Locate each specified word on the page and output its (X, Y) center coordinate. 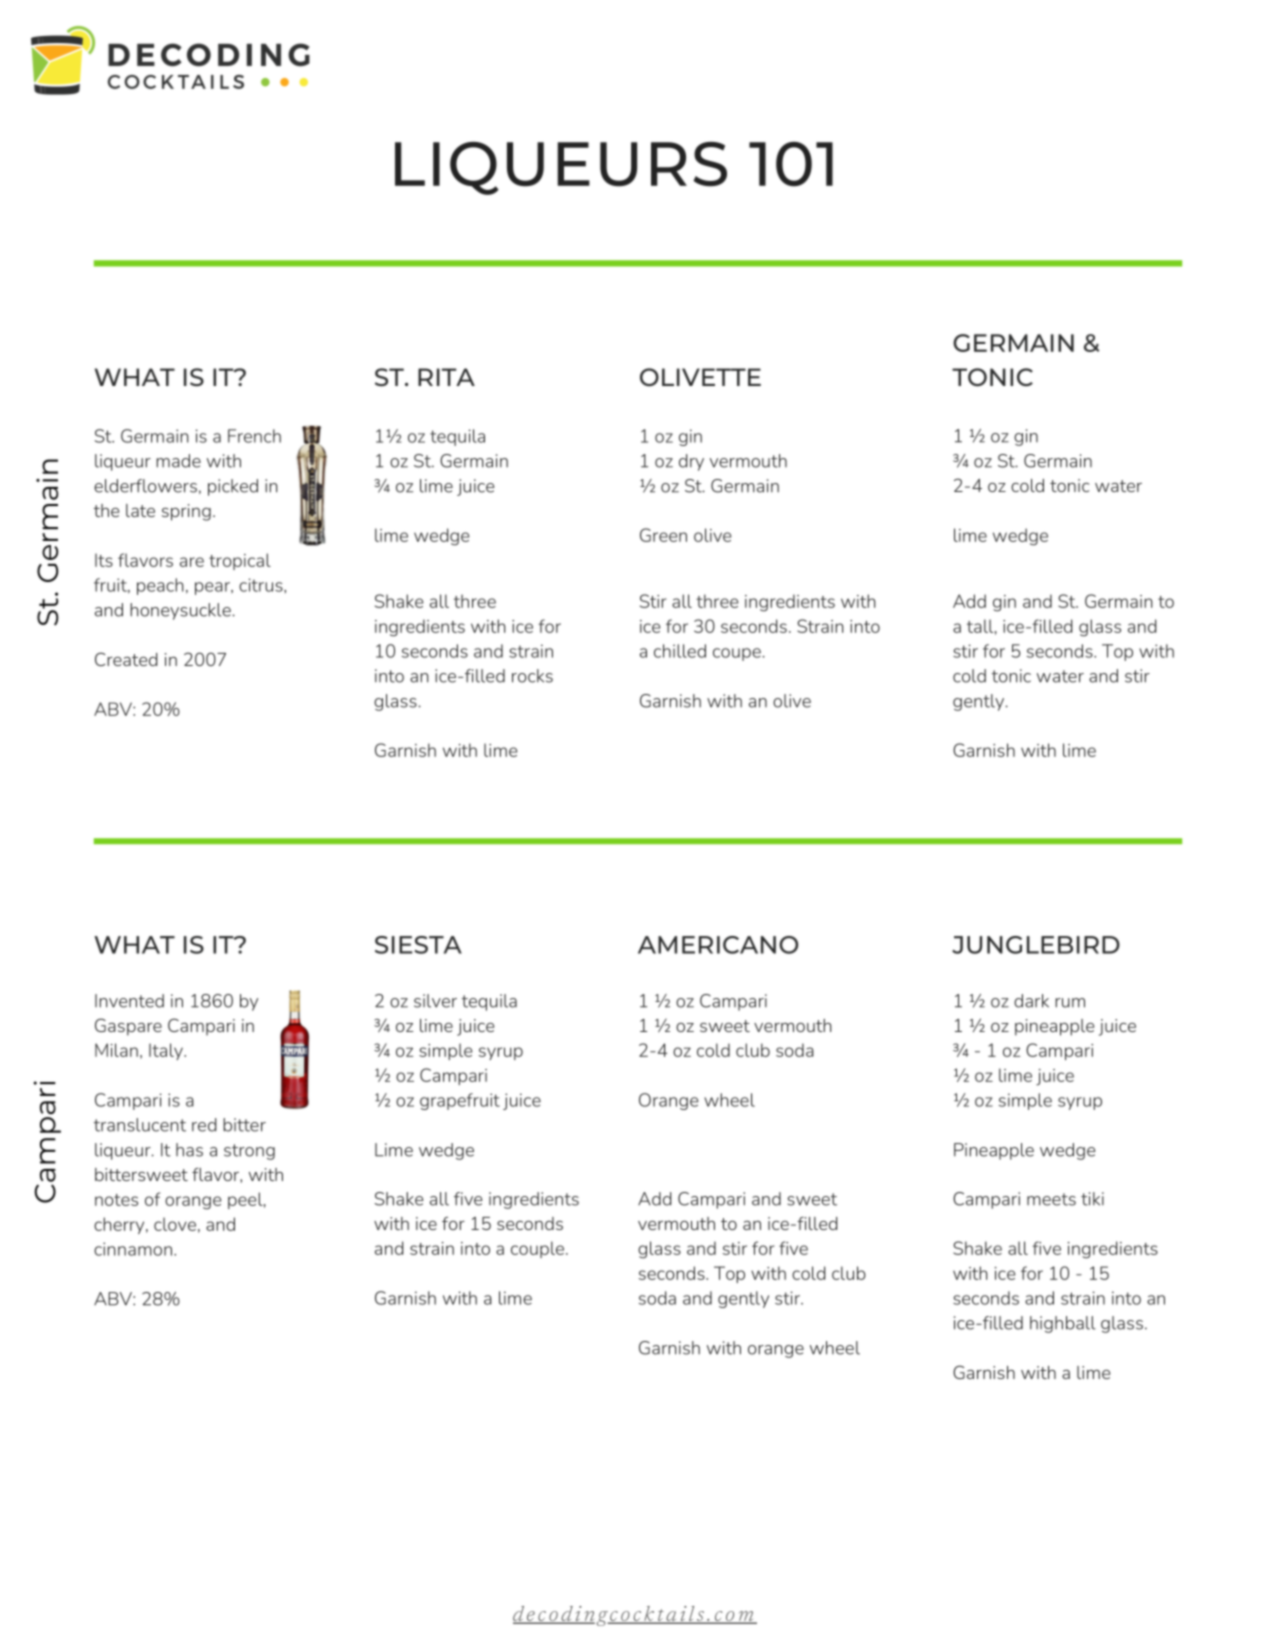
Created (126, 659)
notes (116, 1200)
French (254, 436)
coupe (738, 654)
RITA (446, 377)
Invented (129, 1001)
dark (1031, 1001)
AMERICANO (718, 945)
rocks (532, 676)
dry (691, 462)
